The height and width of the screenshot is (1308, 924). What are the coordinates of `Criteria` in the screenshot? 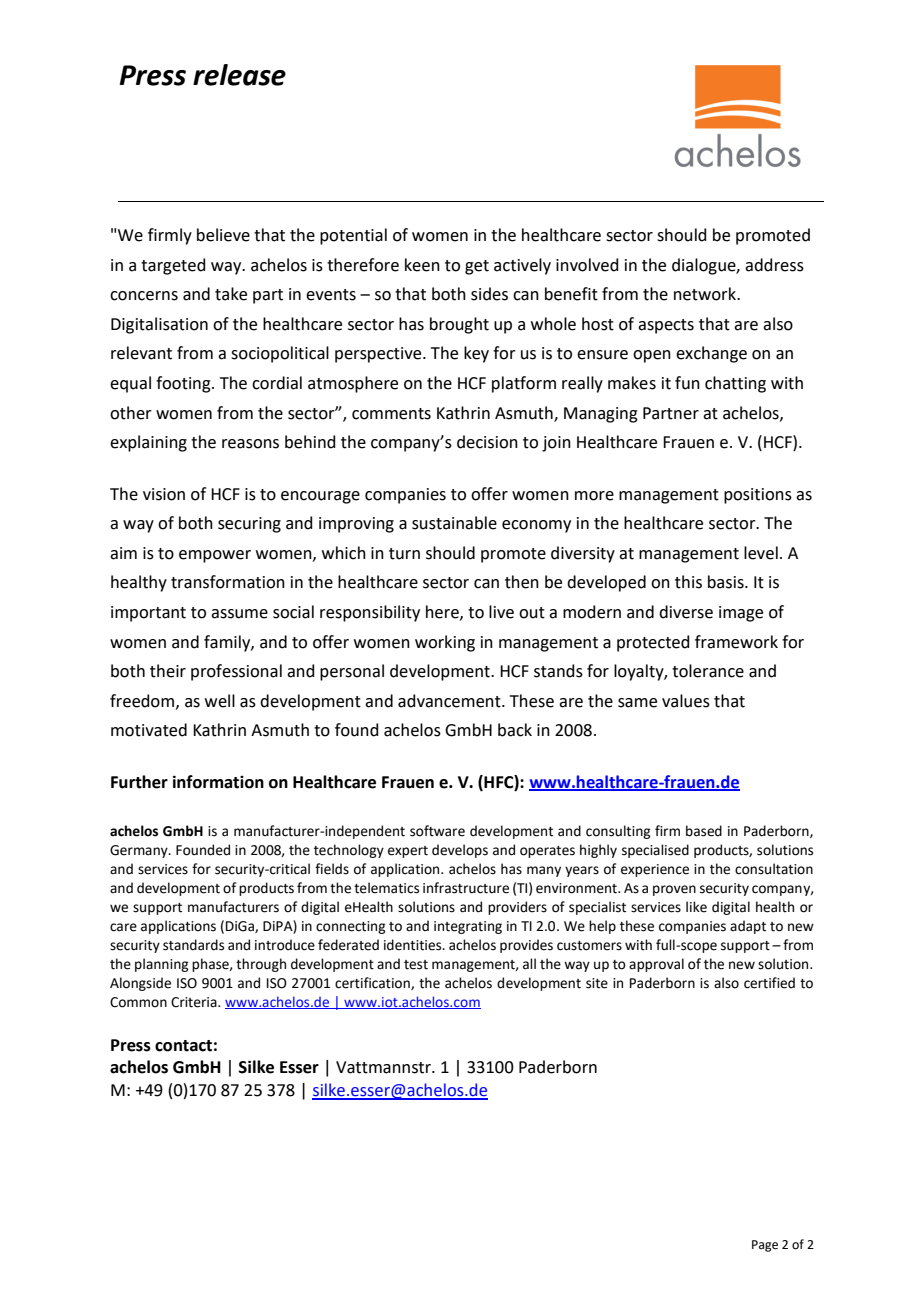 It's located at (195, 1002).
